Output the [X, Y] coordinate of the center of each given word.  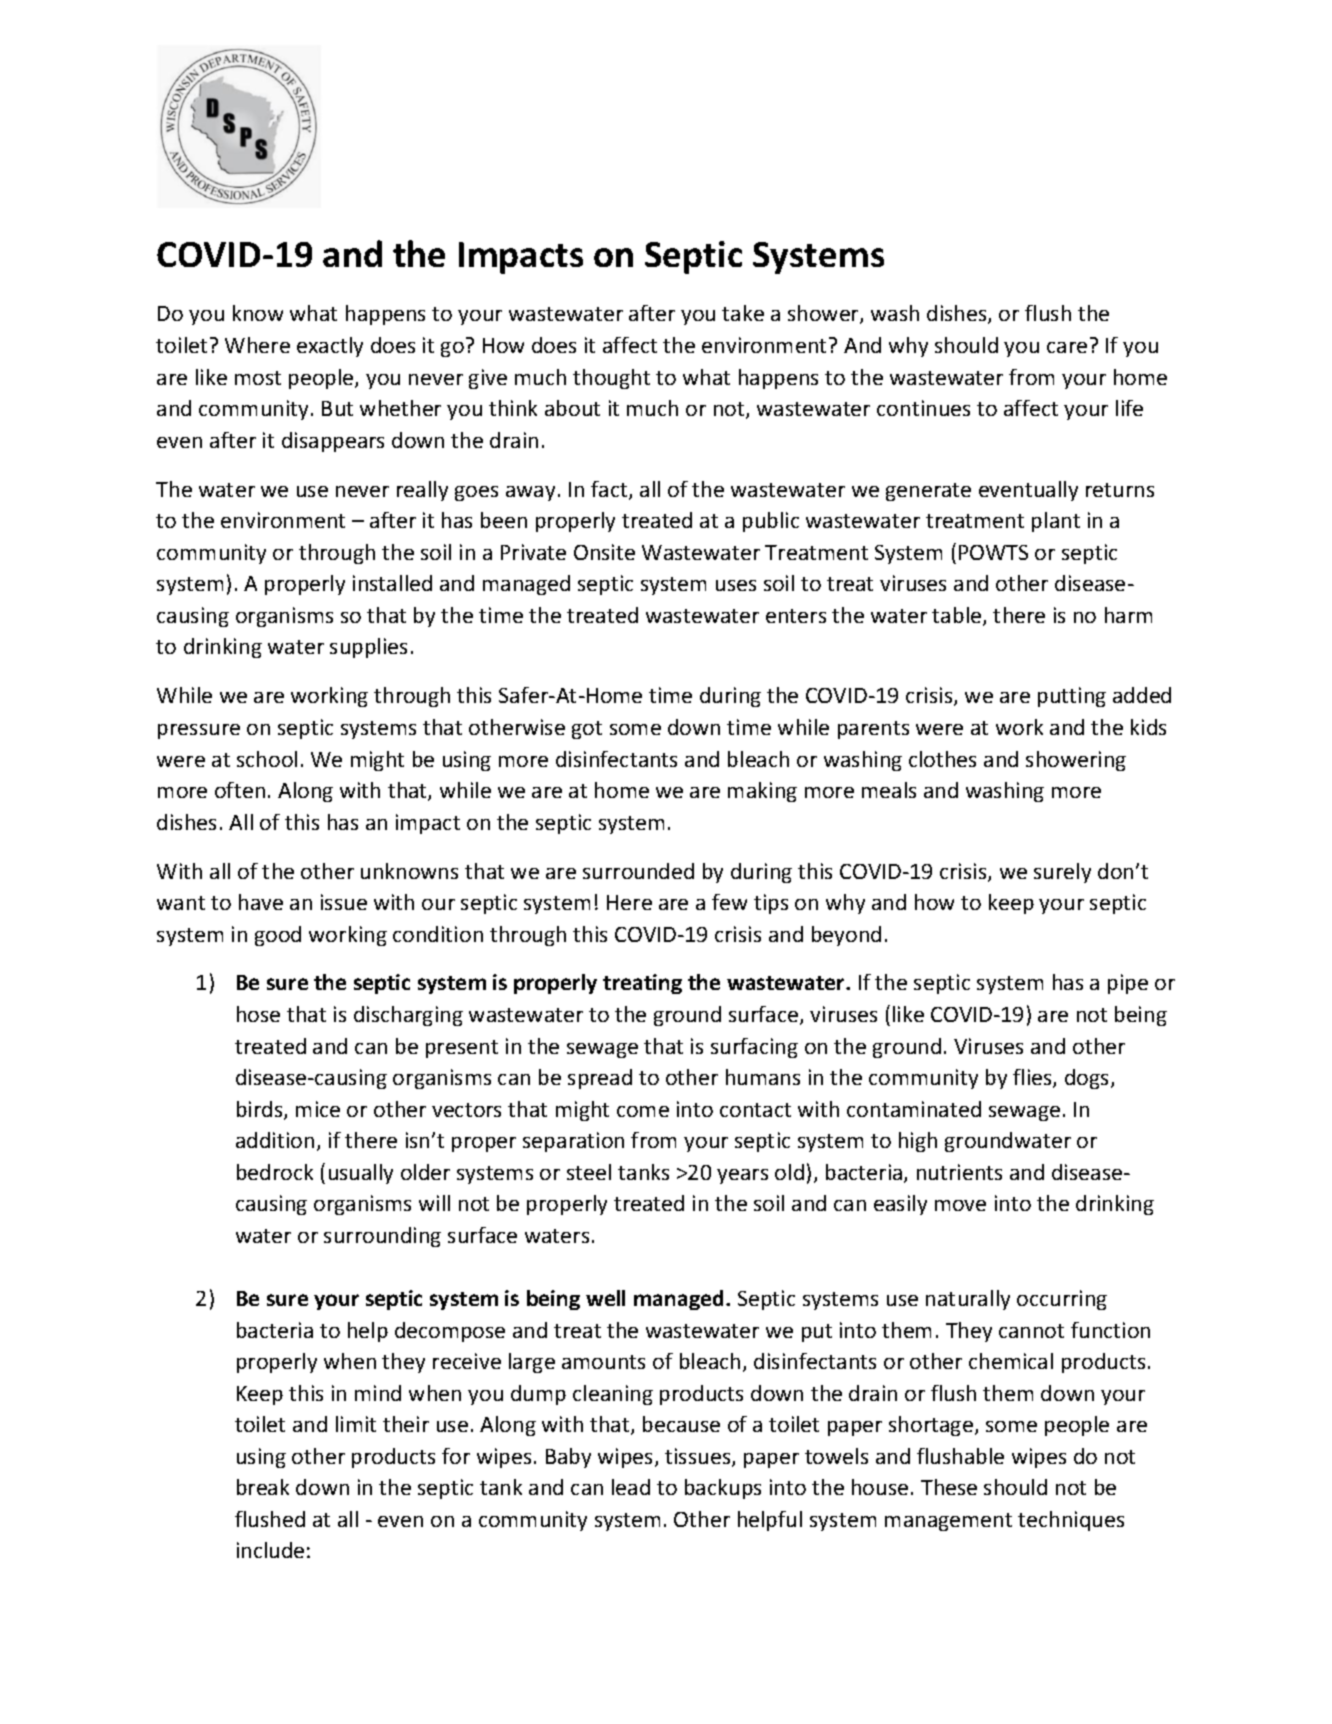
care [1067, 347]
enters [796, 616]
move [960, 1205]
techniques [1071, 1521]
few [729, 902]
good [278, 936]
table [958, 616]
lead [631, 1487]
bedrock [275, 1172]
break [263, 1487]
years [742, 1176]
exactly [330, 347]
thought [611, 379]
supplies [368, 648]
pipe [1128, 984]
